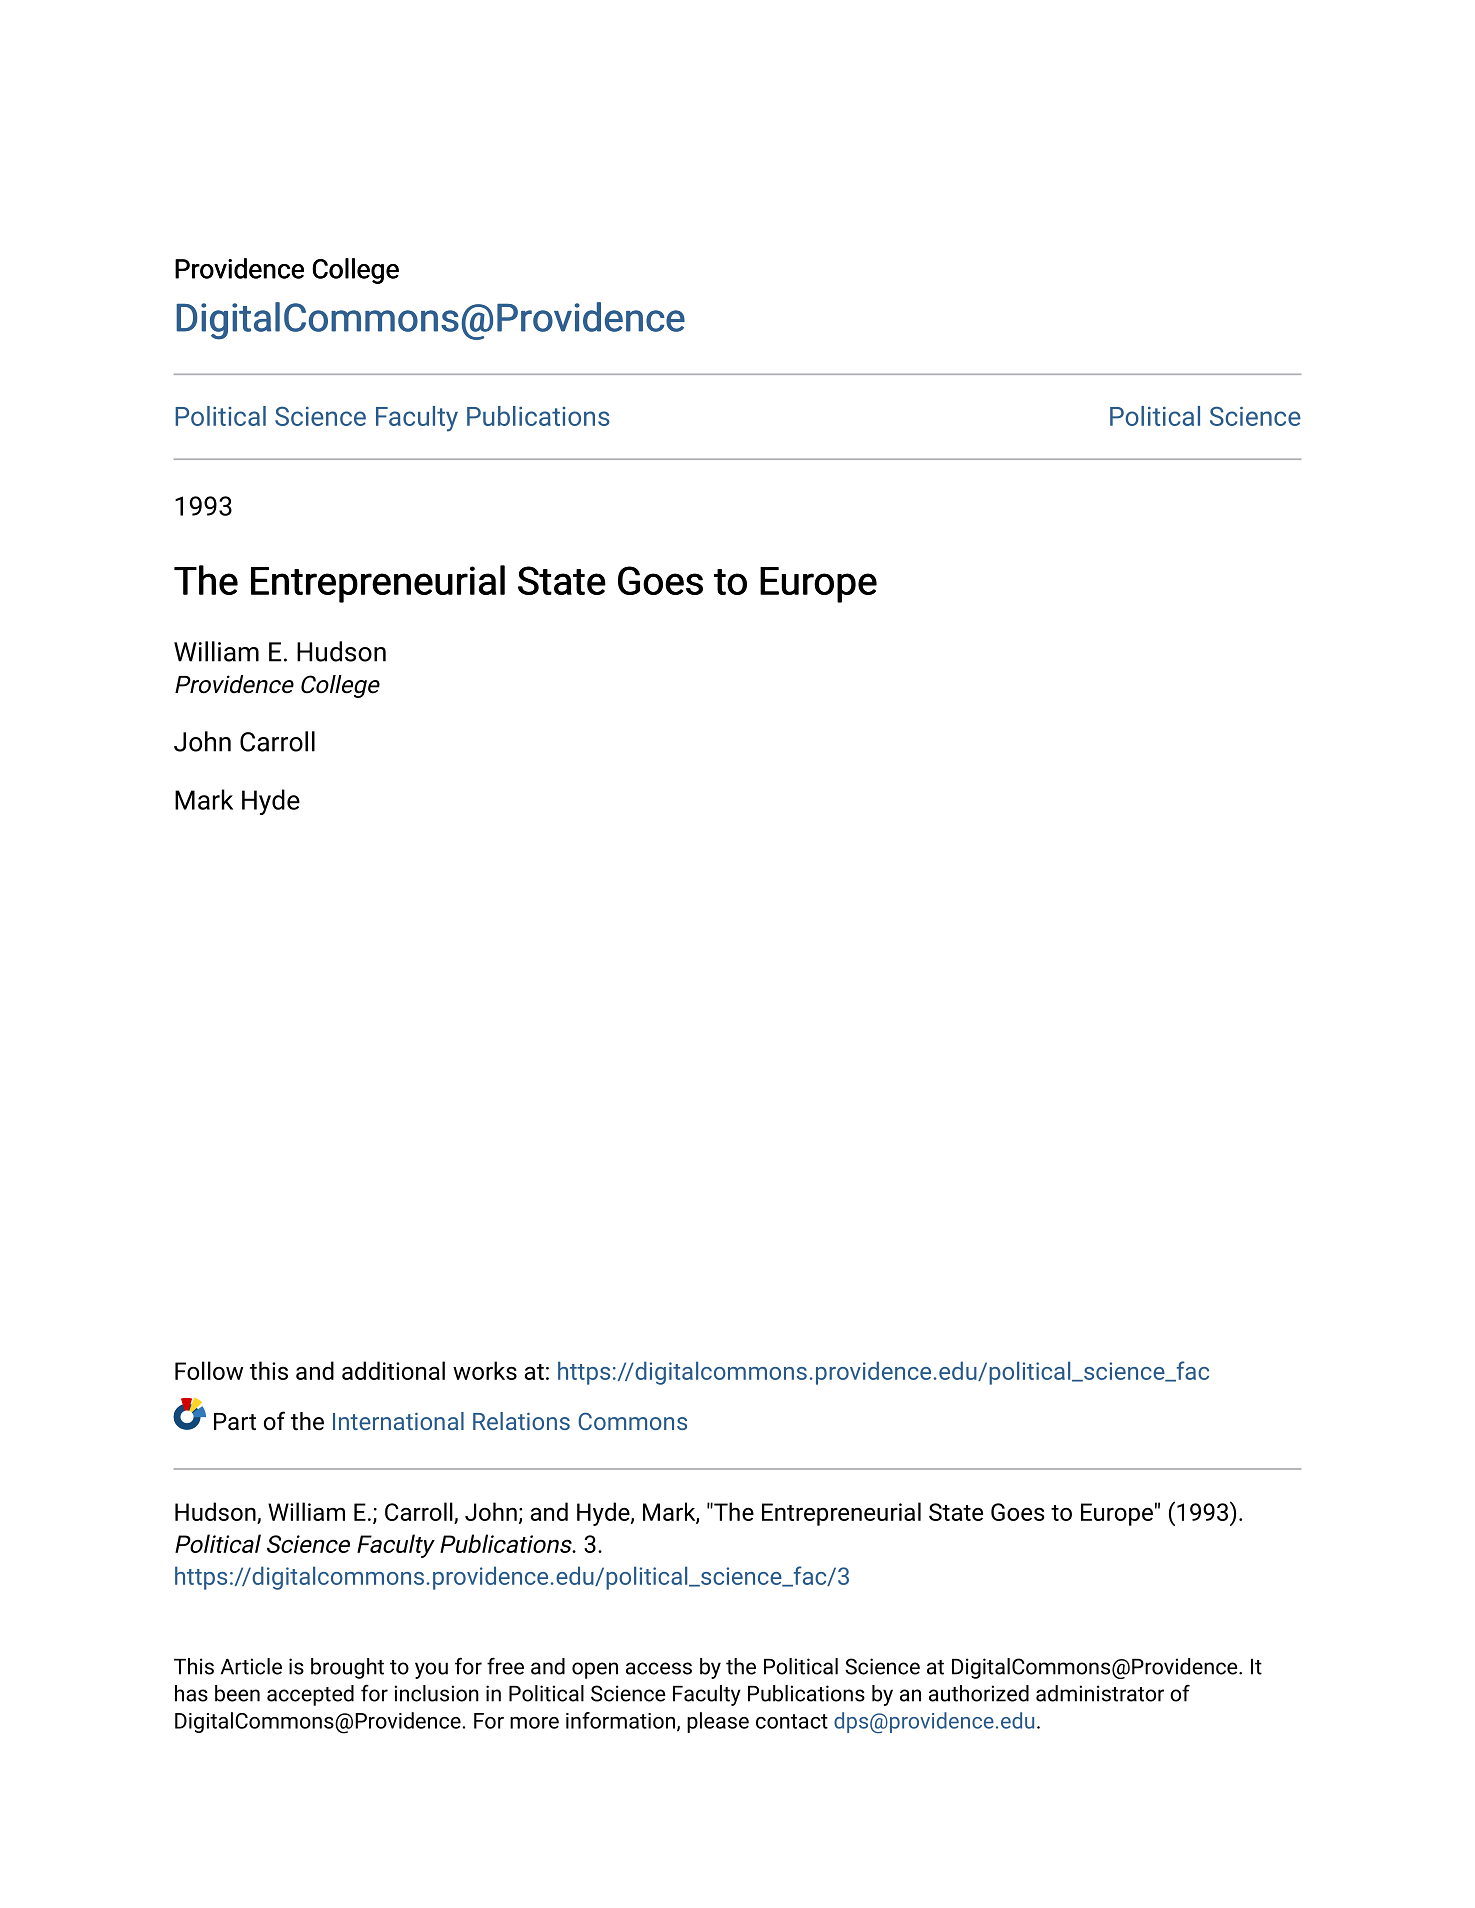 The width and height of the page is (1475, 1908). Describe the element at coordinates (251, 1666) in the page. I see `Article` at that location.
